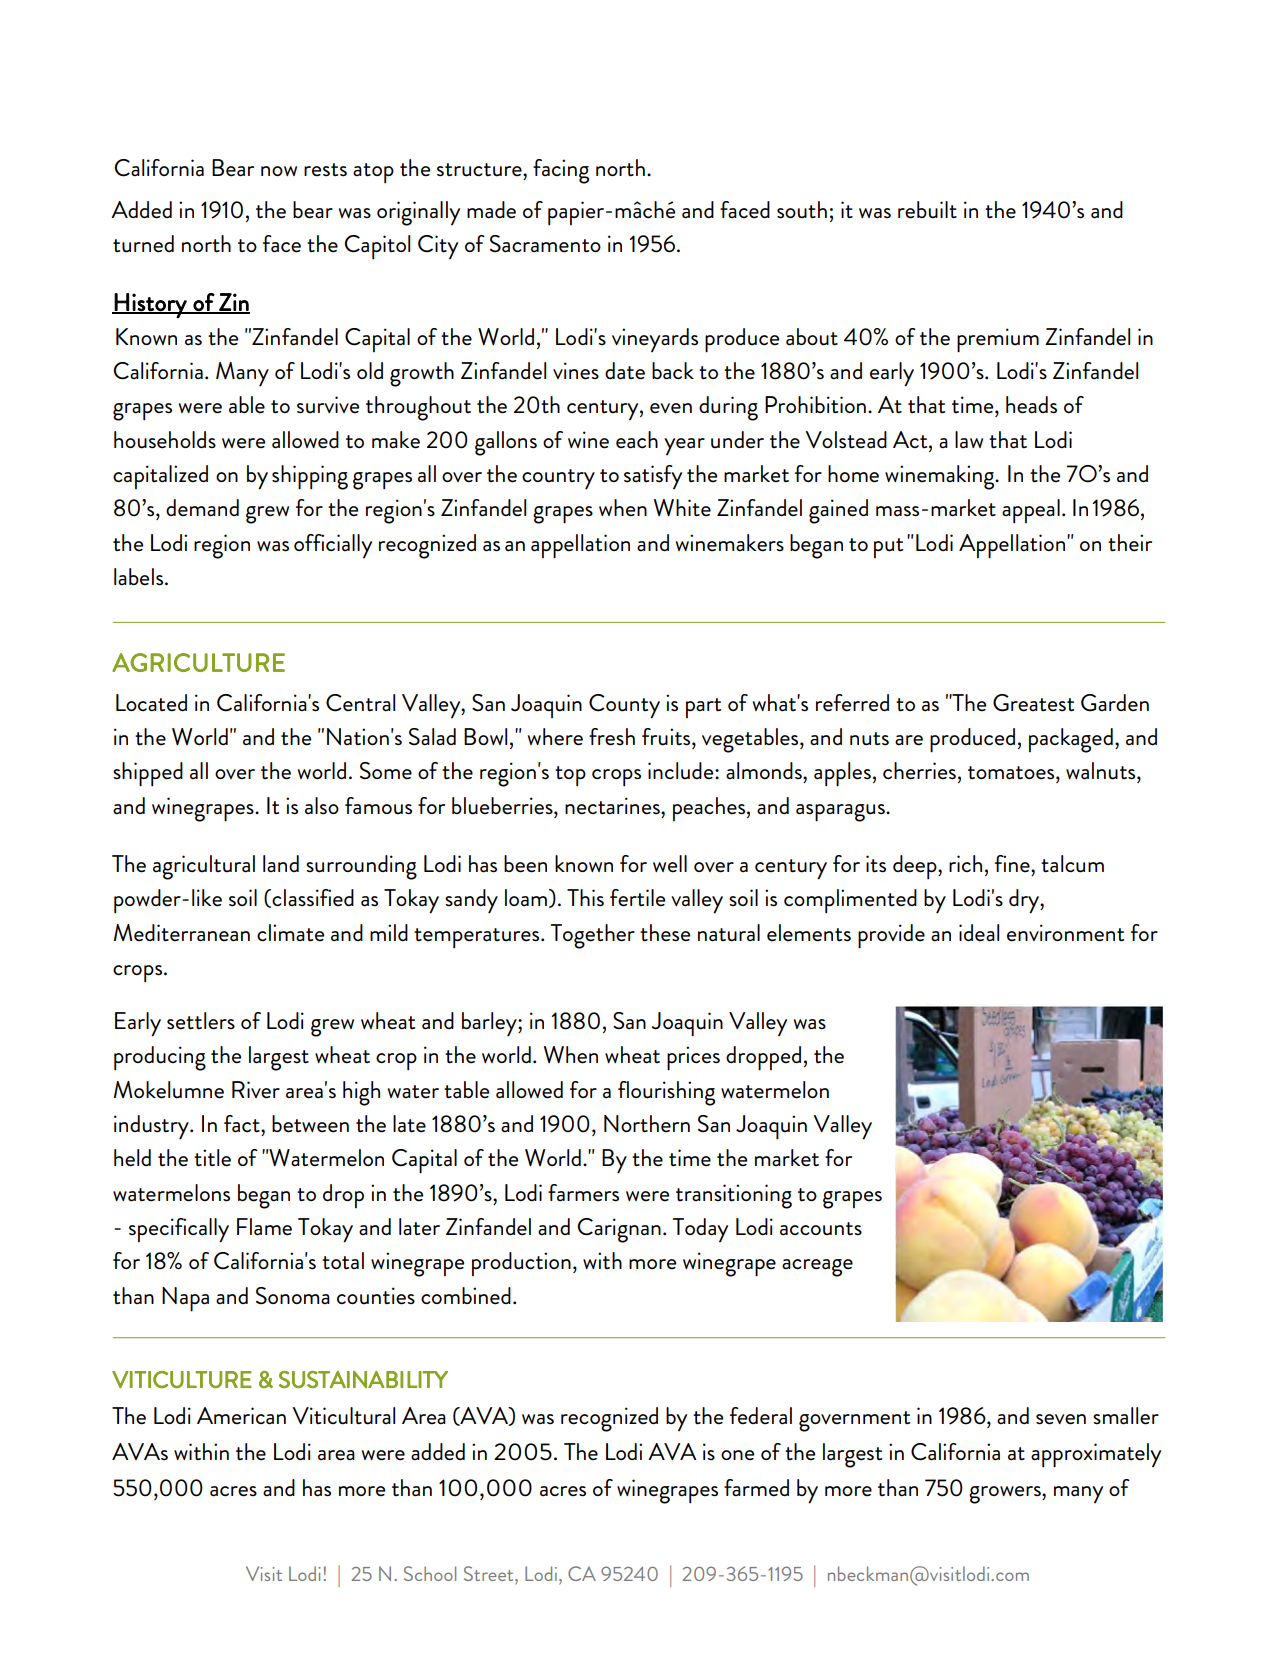 This page has height=1654, width=1278. What do you see at coordinates (281, 864) in the page?
I see `land` at bounding box center [281, 864].
